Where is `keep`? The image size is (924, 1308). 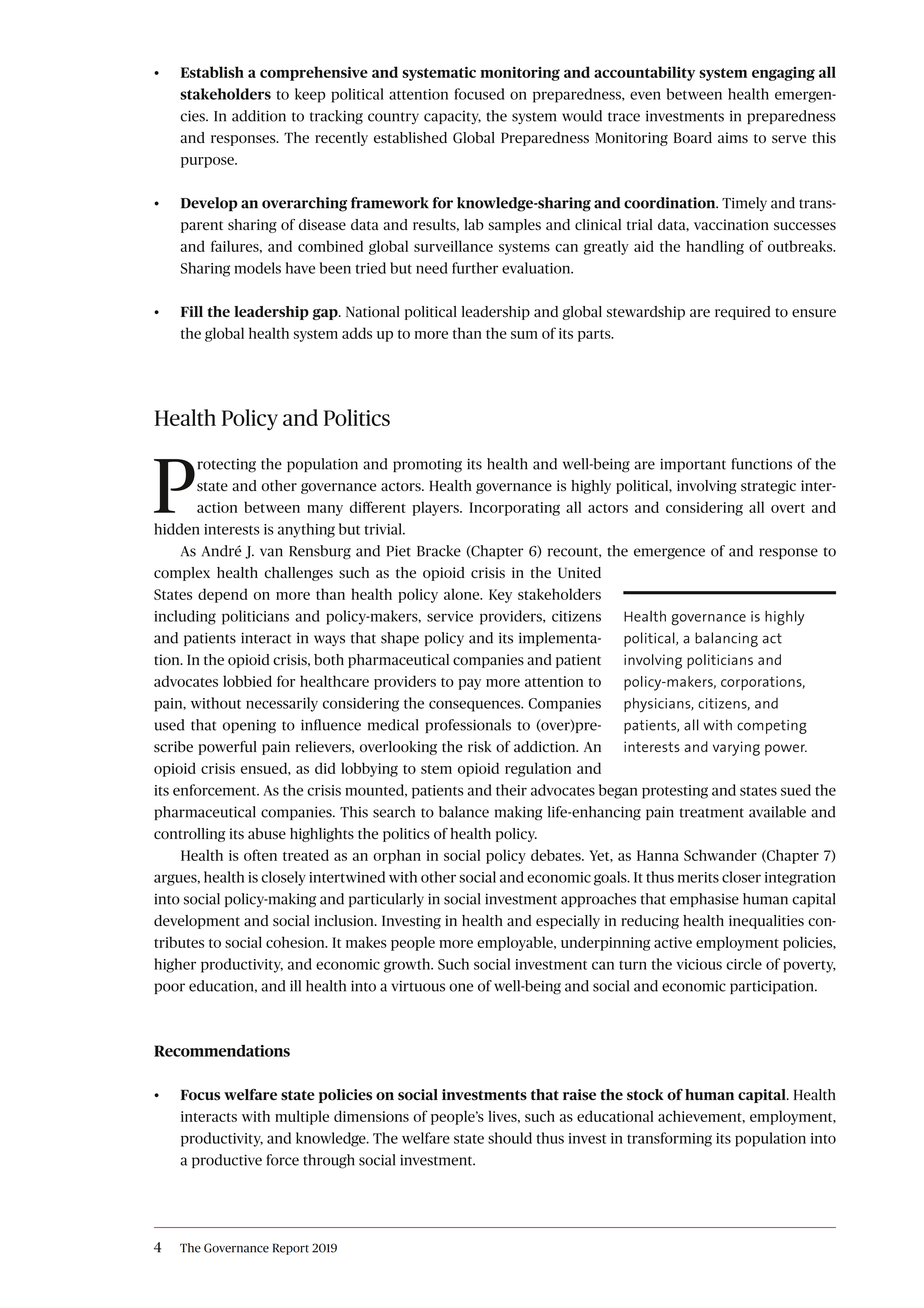
keep is located at coordinates (310, 95).
